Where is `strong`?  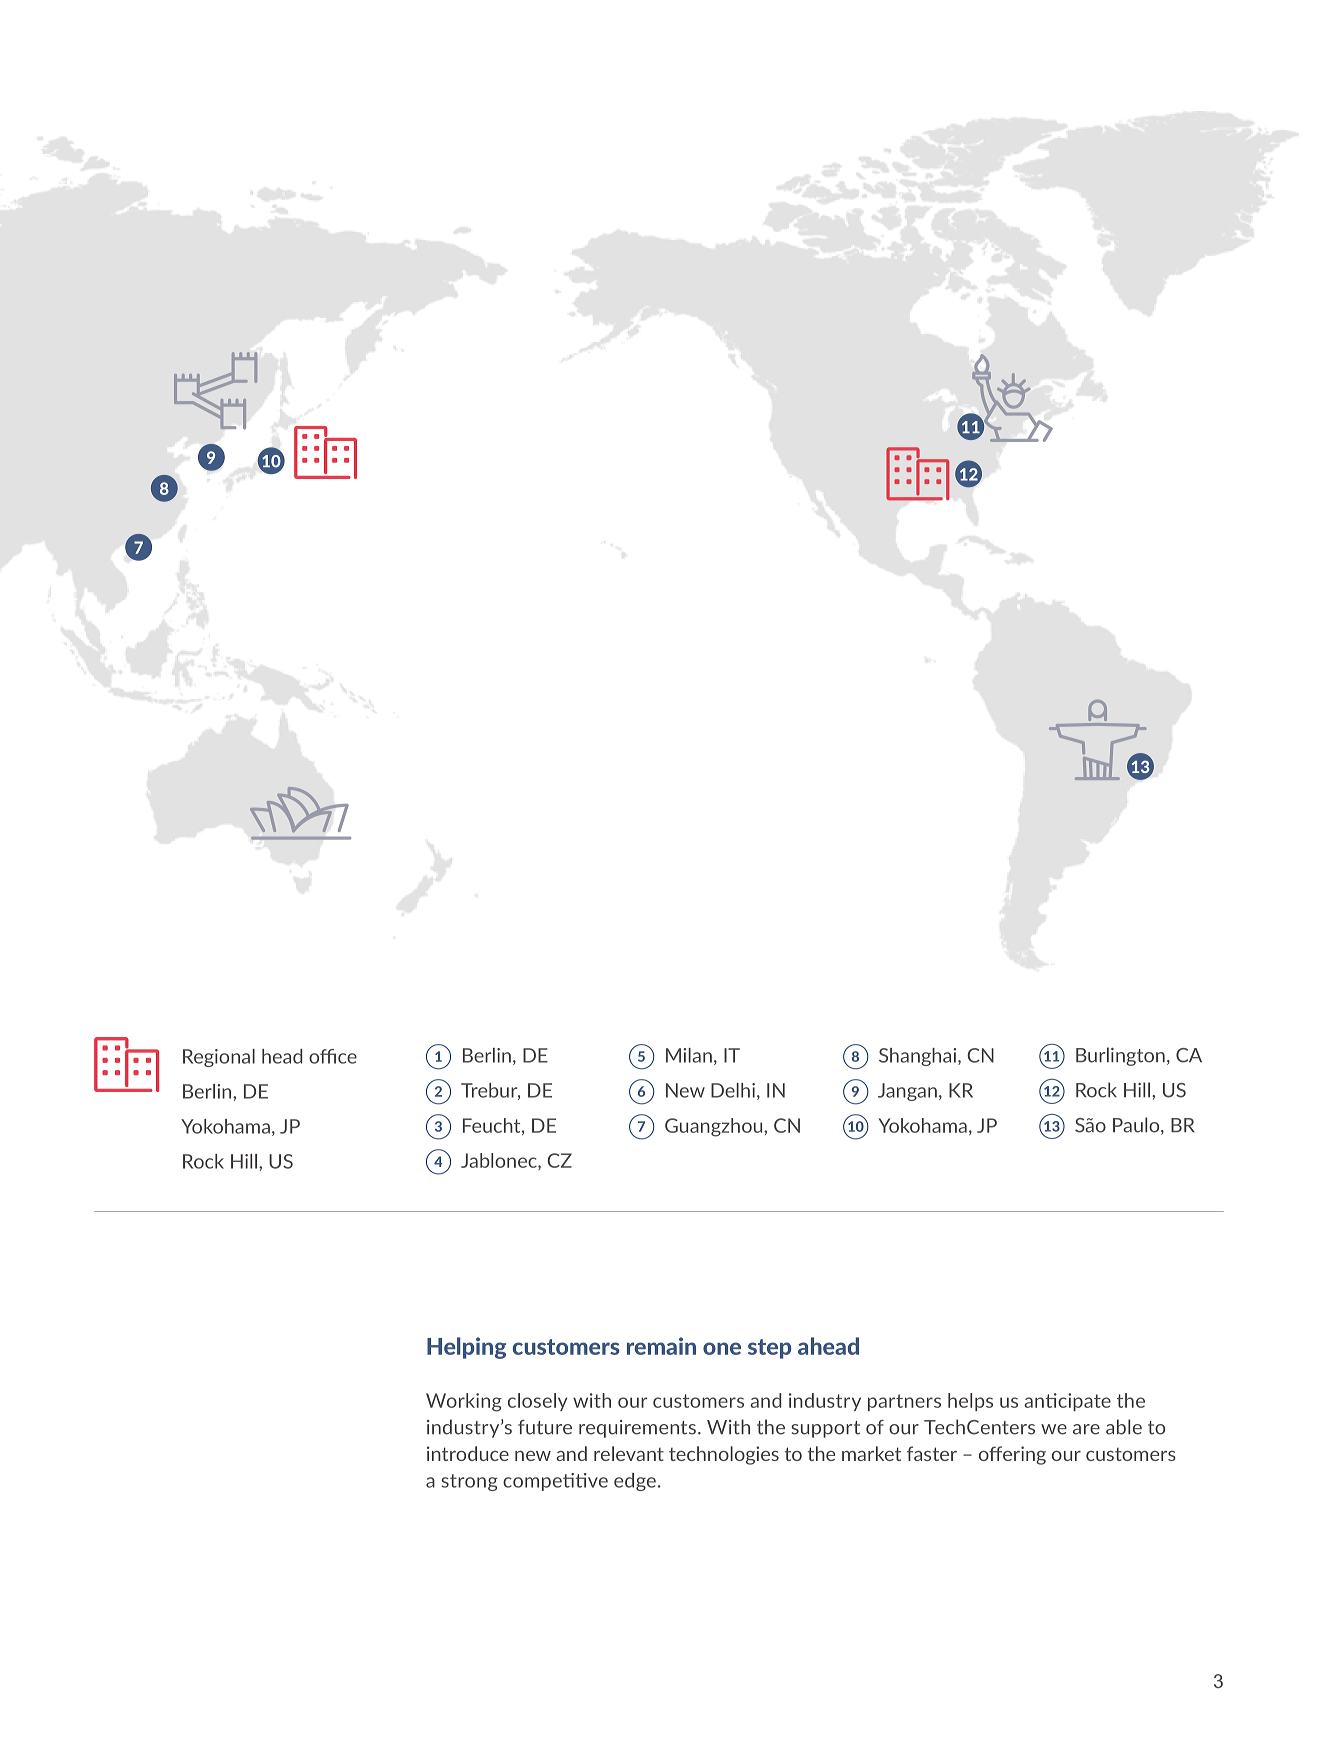 strong is located at coordinates (469, 1482).
